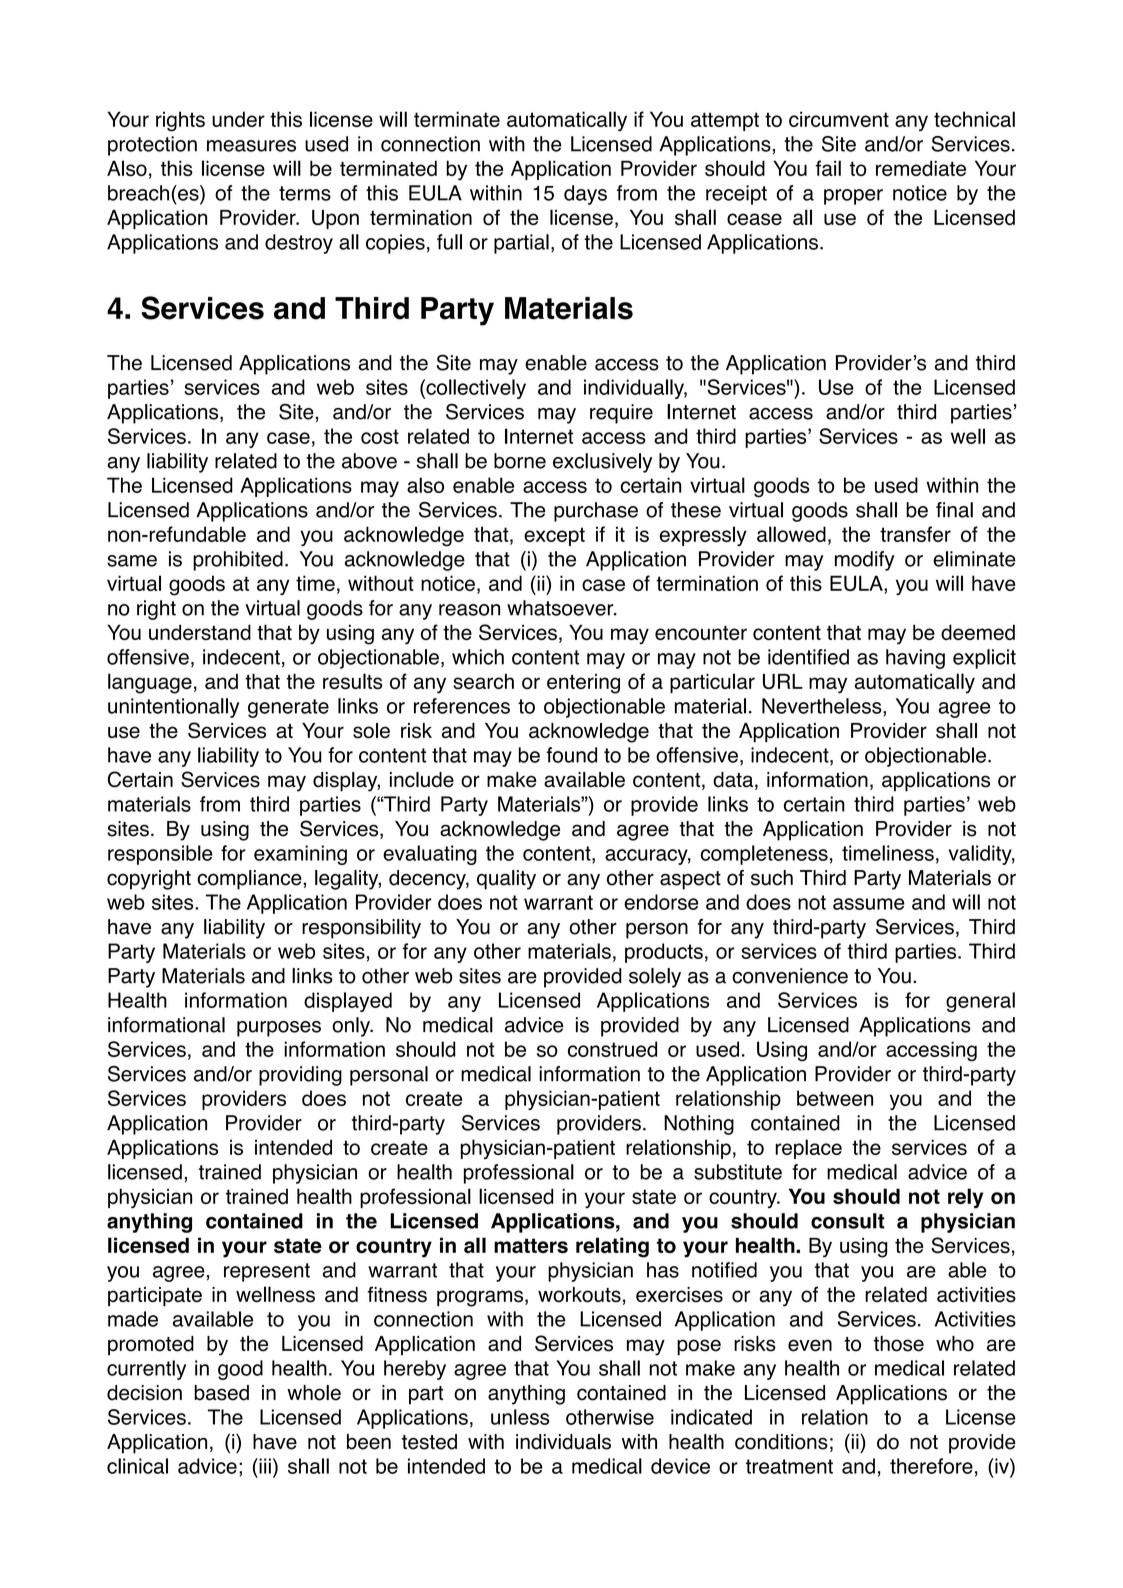 This document has height=1588, width=1123. Describe the element at coordinates (238, 561) in the document. I see `prohibited` at that location.
